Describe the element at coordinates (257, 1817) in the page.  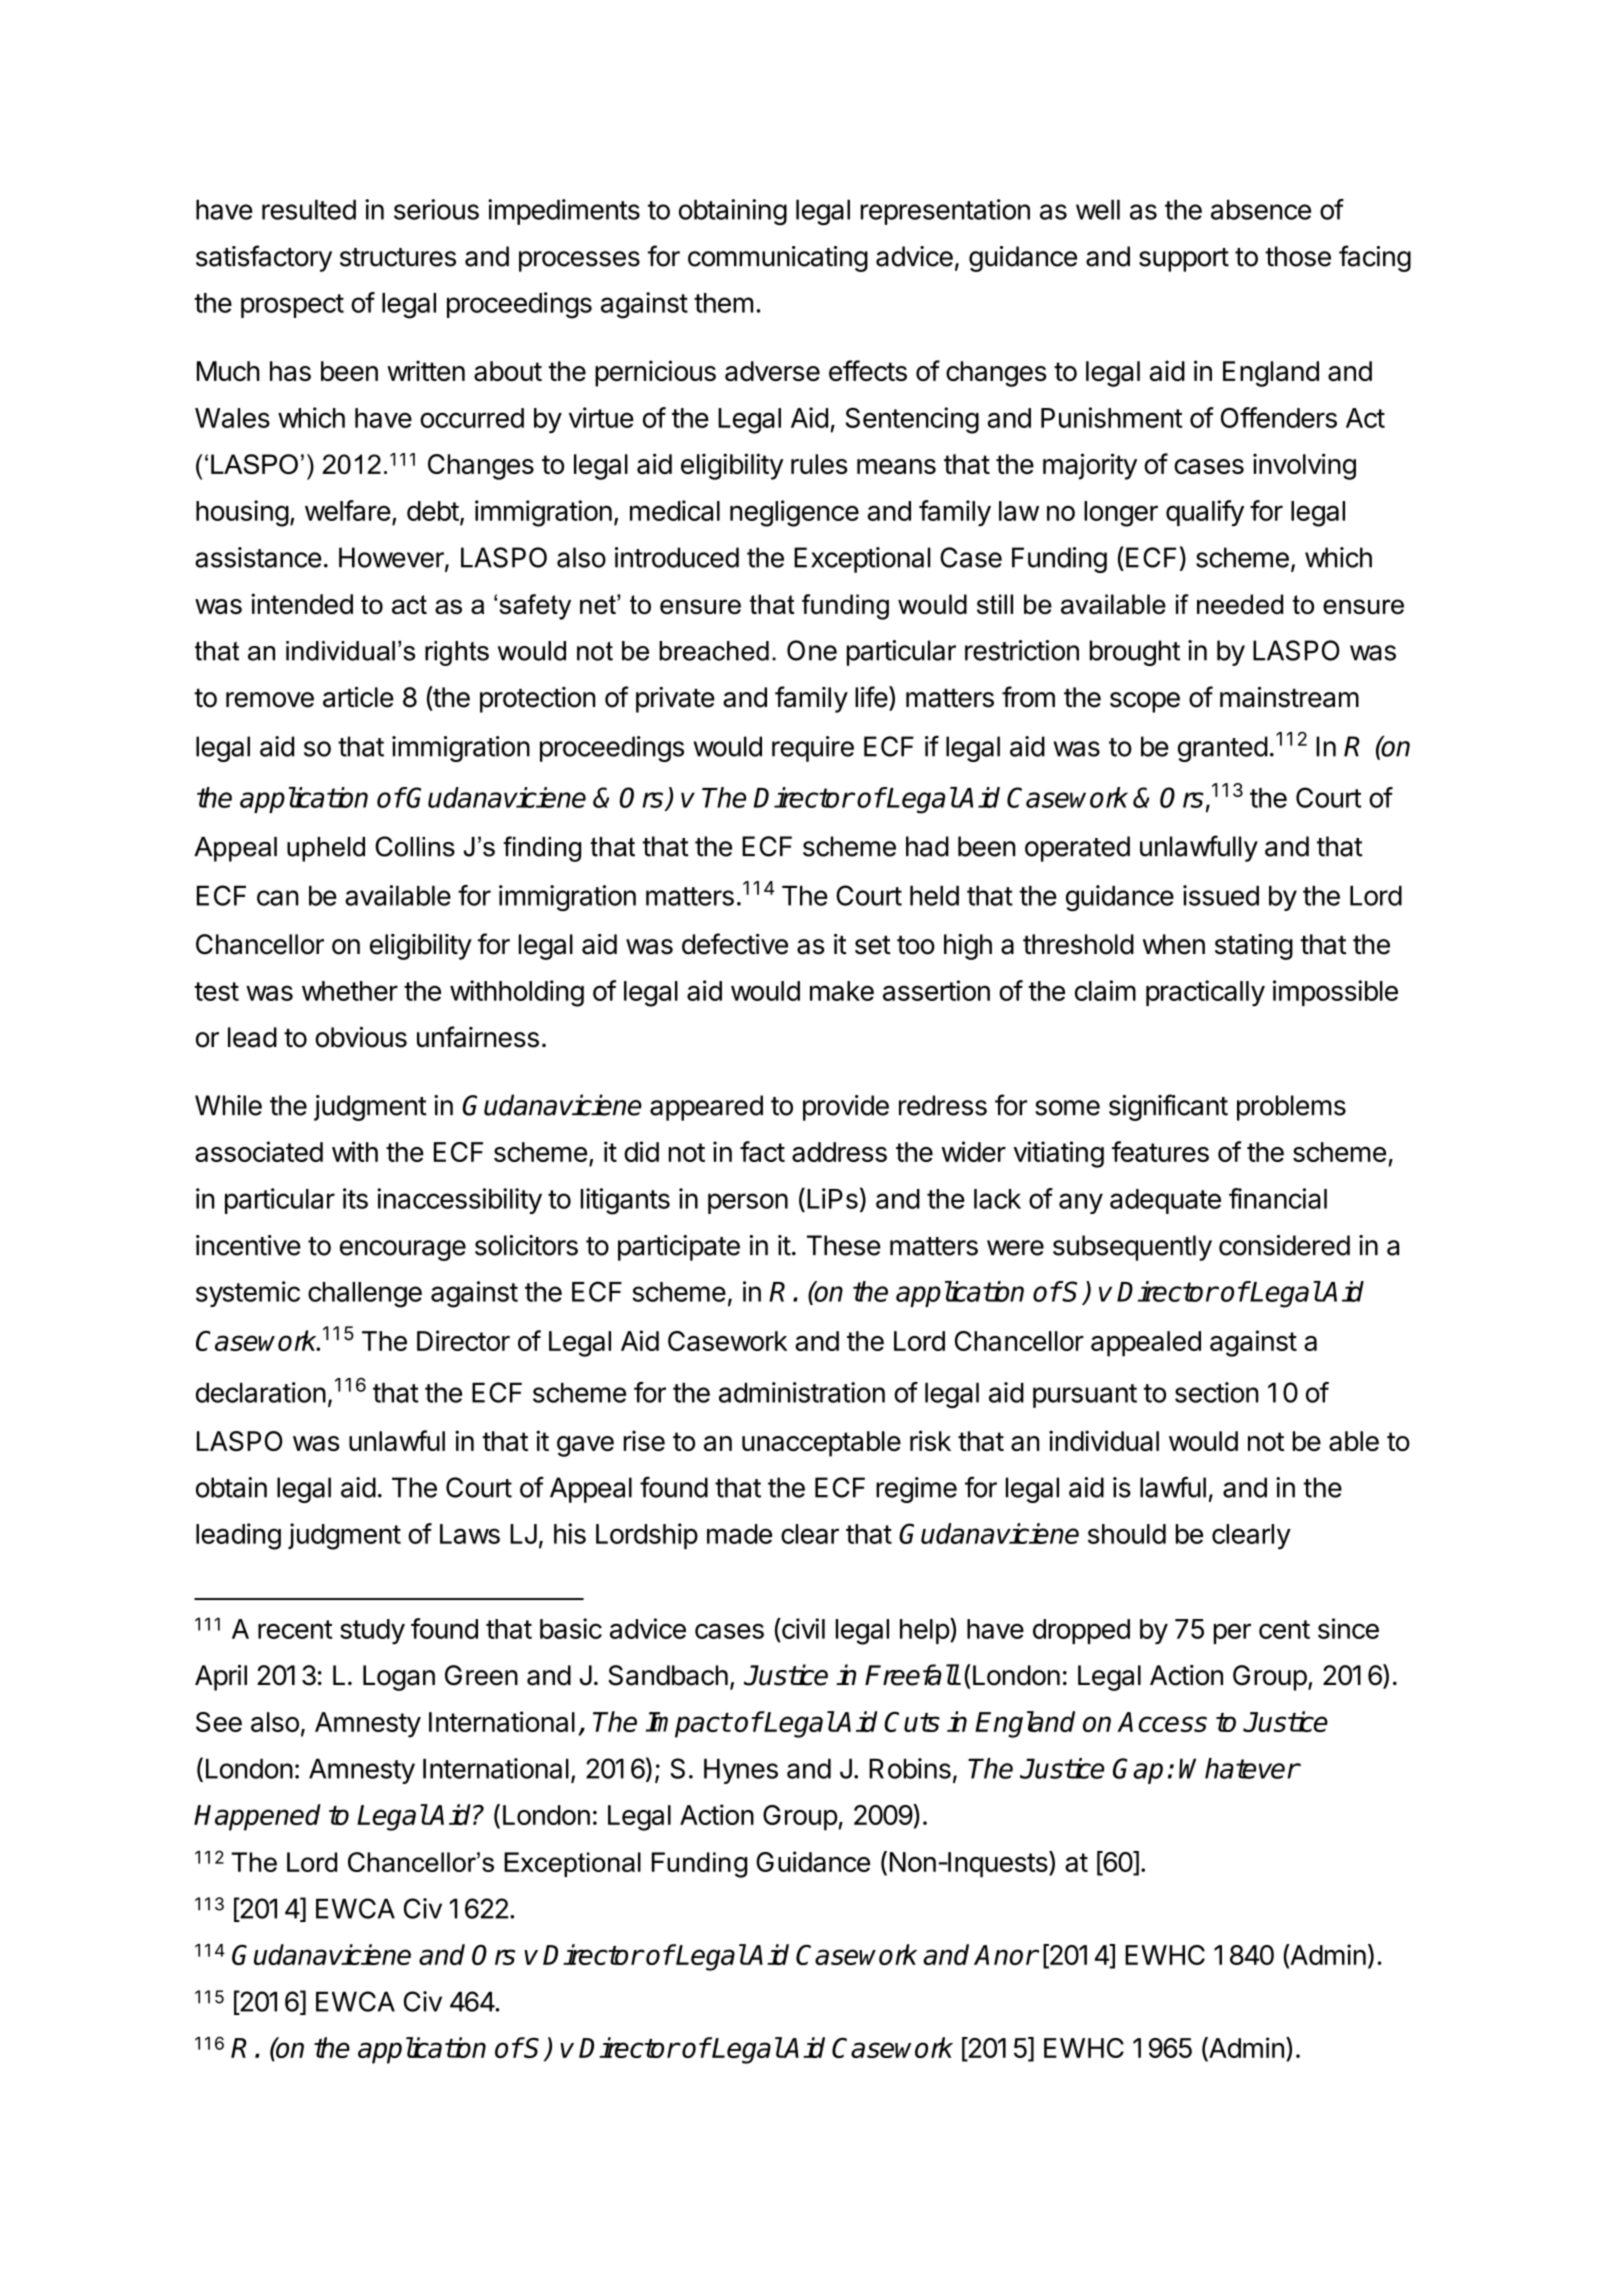
I see `Happened` at that location.
